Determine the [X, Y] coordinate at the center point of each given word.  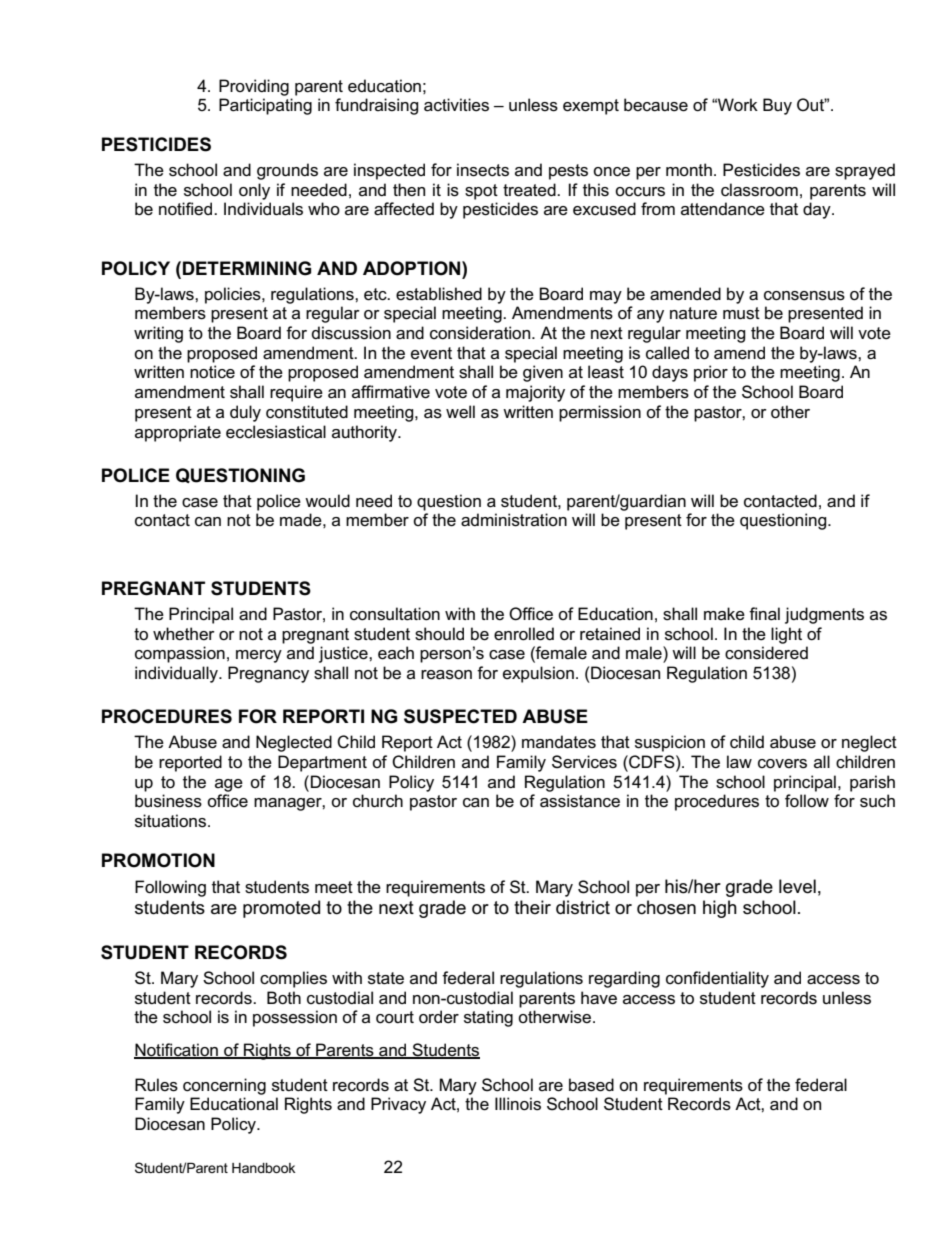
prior [711, 373]
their [532, 907]
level [797, 886]
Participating [265, 106]
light [786, 635]
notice [212, 372]
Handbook [263, 1168]
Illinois [518, 1104]
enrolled [524, 634]
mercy [259, 656]
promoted [281, 909]
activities [456, 105]
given [543, 373]
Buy [777, 106]
